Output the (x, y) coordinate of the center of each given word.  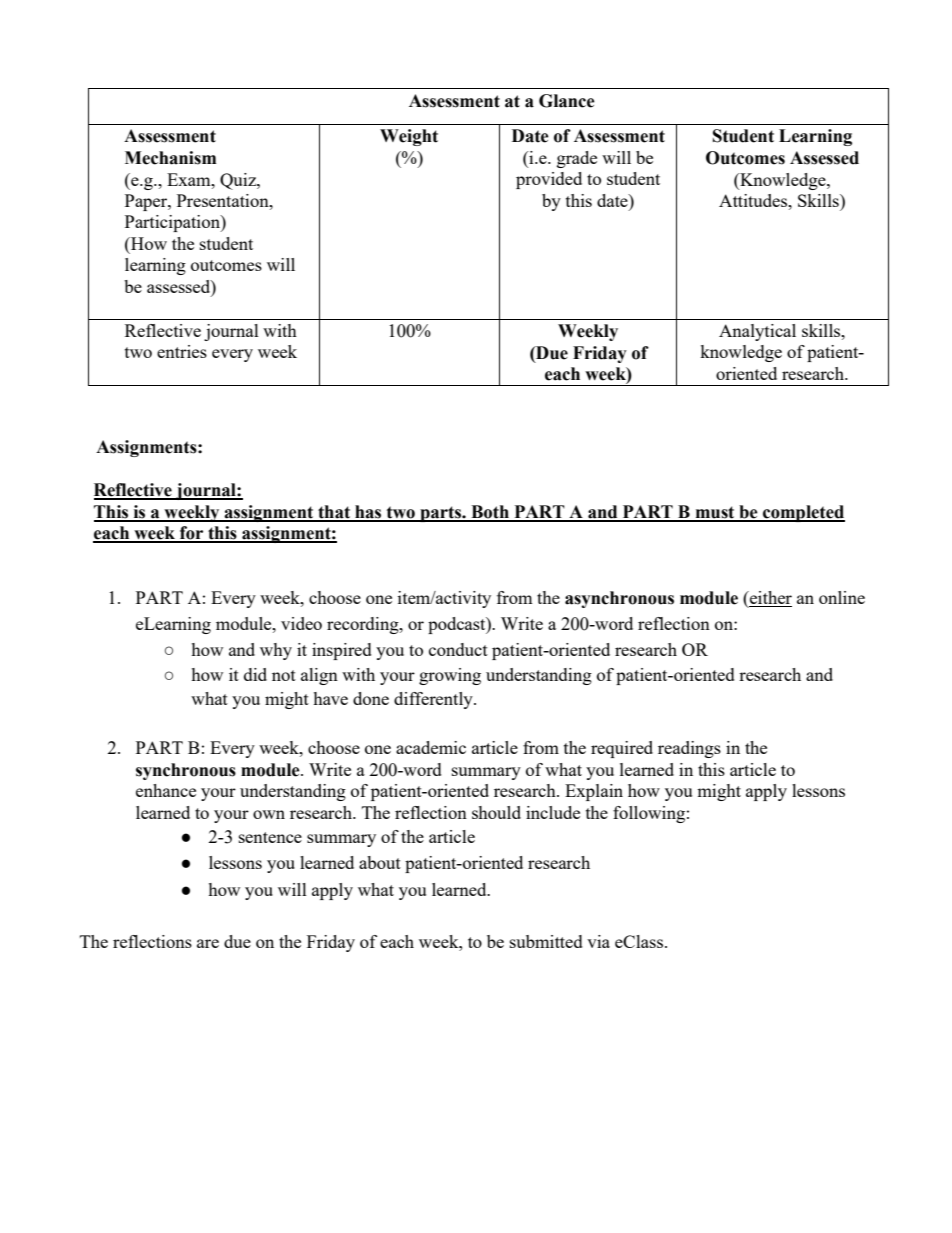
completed (803, 513)
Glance (567, 101)
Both (490, 513)
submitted (546, 941)
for (192, 534)
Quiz (239, 181)
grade (577, 159)
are (208, 943)
